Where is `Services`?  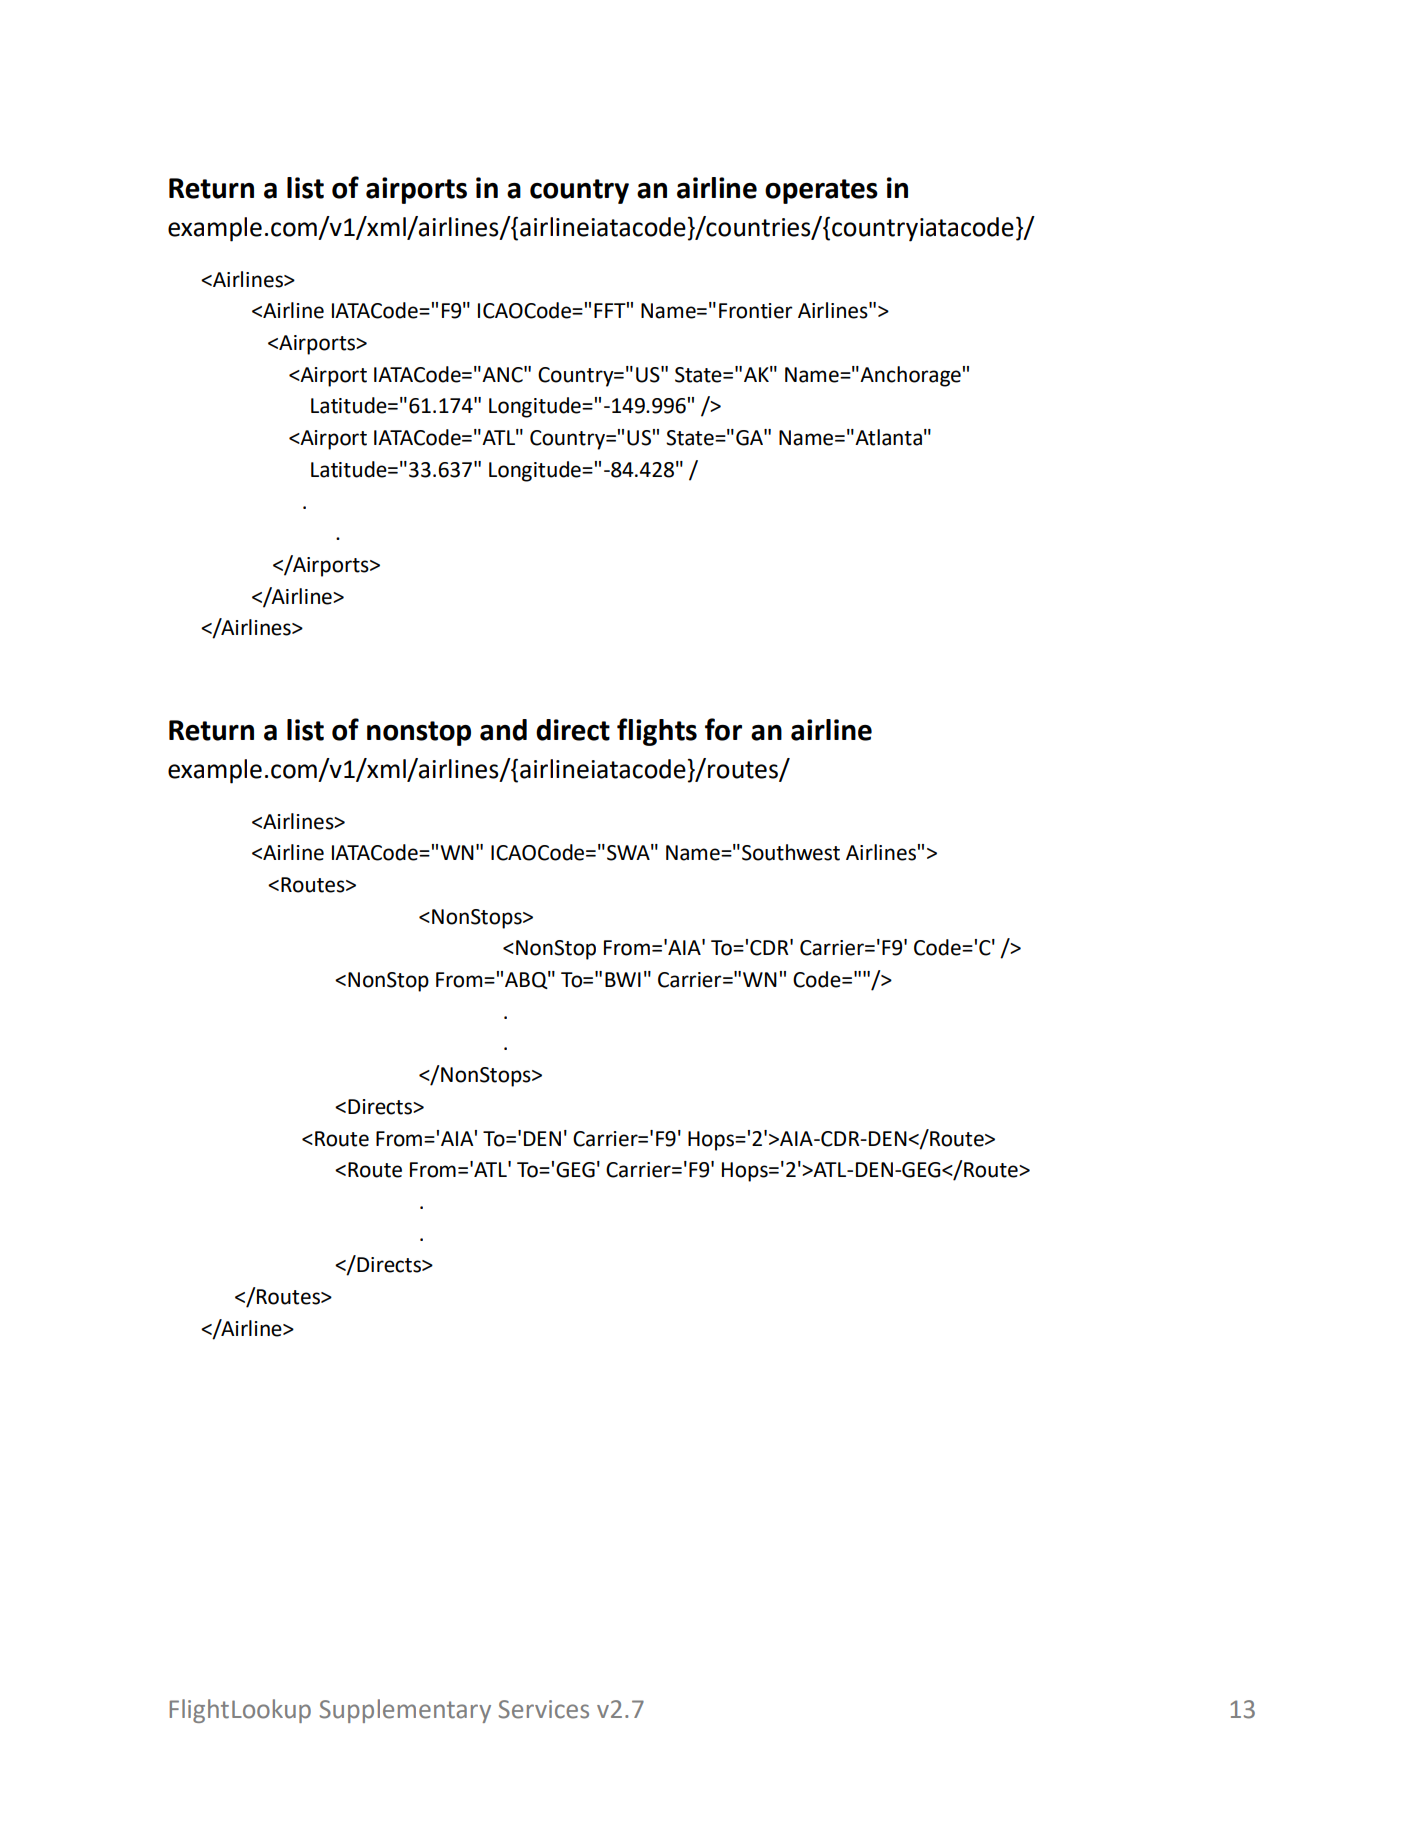 Services is located at coordinates (544, 1709).
